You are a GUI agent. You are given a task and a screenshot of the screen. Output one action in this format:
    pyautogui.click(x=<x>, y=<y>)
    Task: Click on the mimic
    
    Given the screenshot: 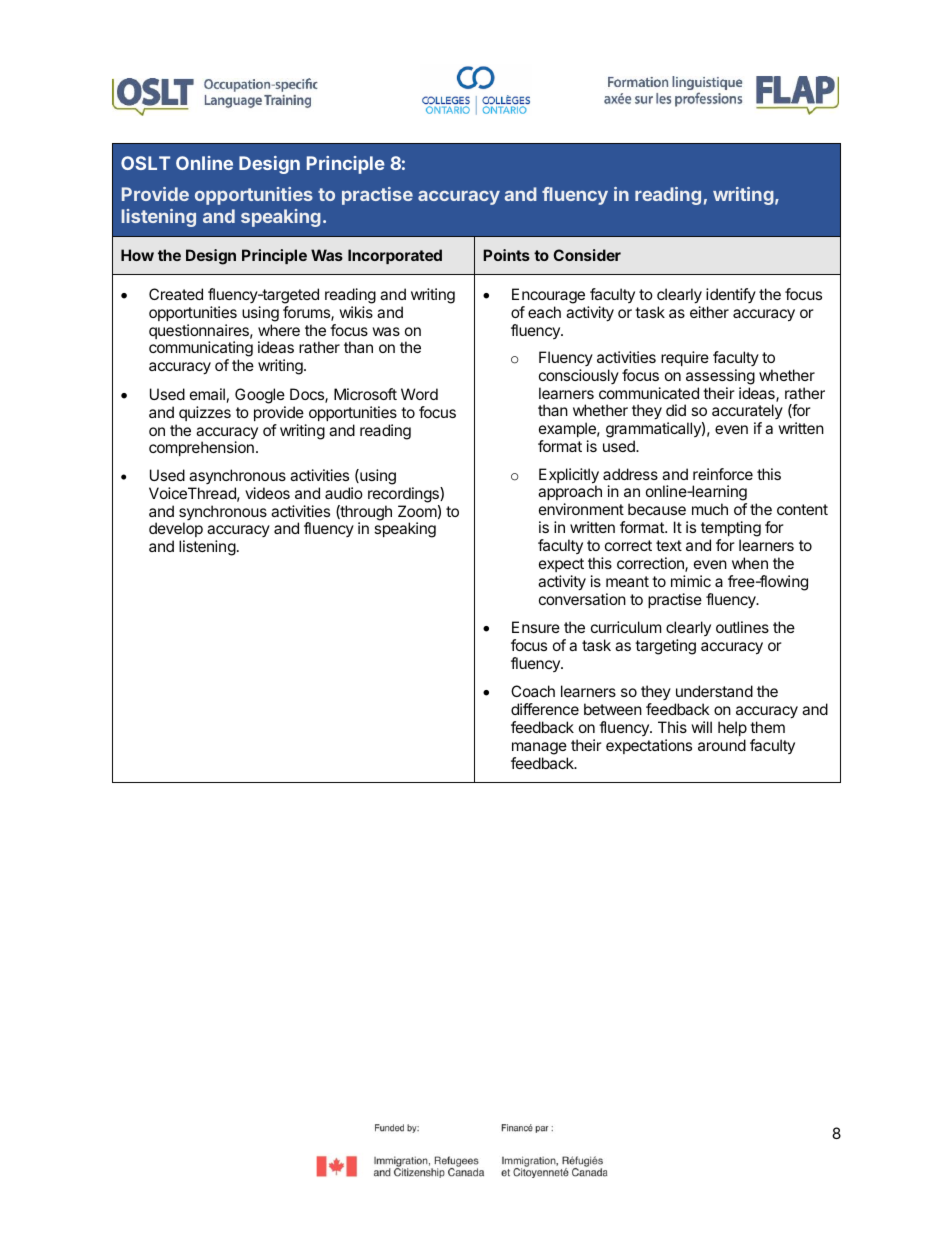 What is the action you would take?
    pyautogui.click(x=691, y=581)
